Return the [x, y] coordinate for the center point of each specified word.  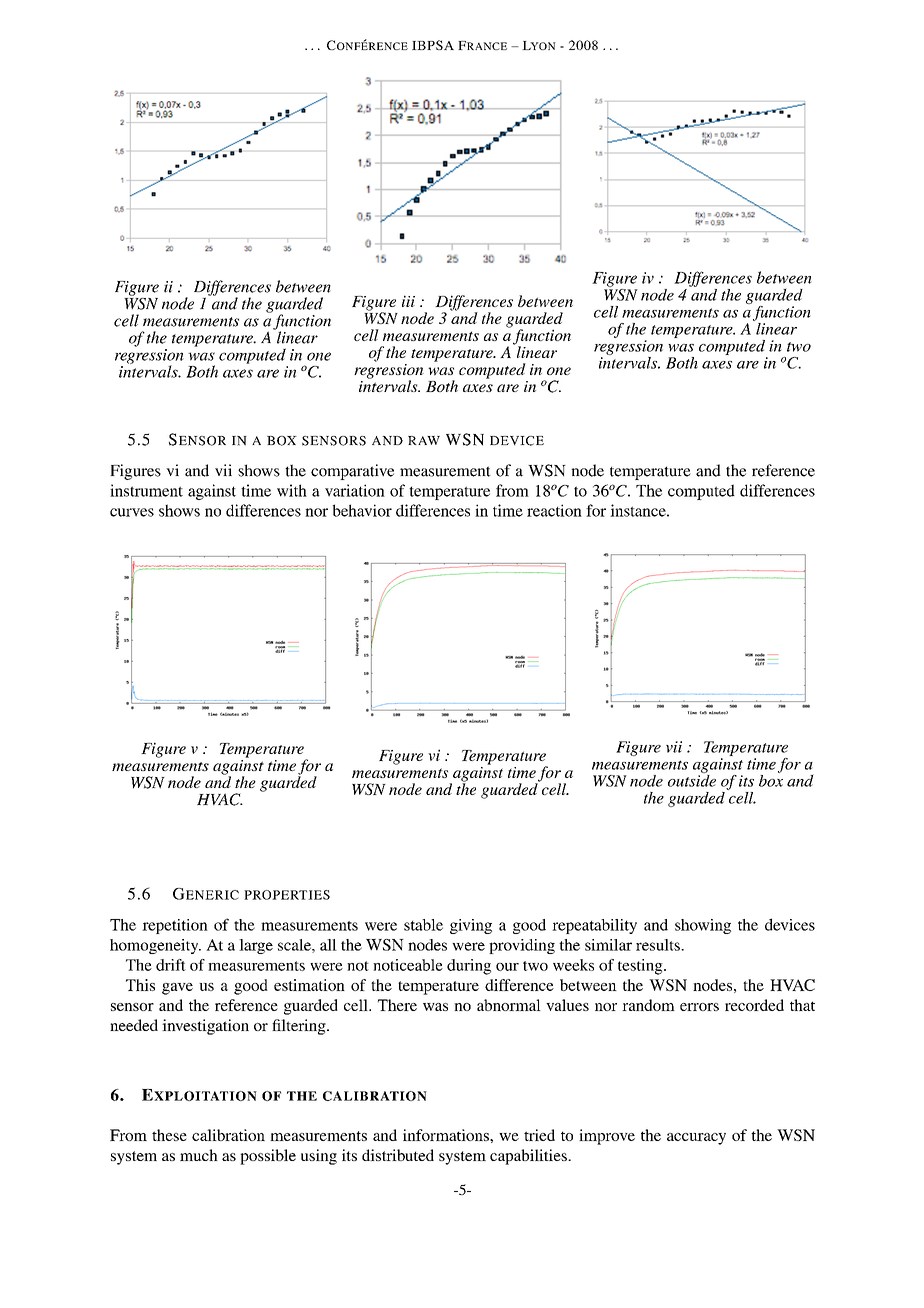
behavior [362, 510]
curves [132, 512]
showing [703, 926]
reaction [554, 510]
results [659, 945]
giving [471, 926]
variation [355, 490]
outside [692, 779]
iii [408, 301]
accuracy [696, 1139]
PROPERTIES [287, 895]
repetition [175, 926]
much [199, 1155]
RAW [424, 440]
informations [447, 1135]
